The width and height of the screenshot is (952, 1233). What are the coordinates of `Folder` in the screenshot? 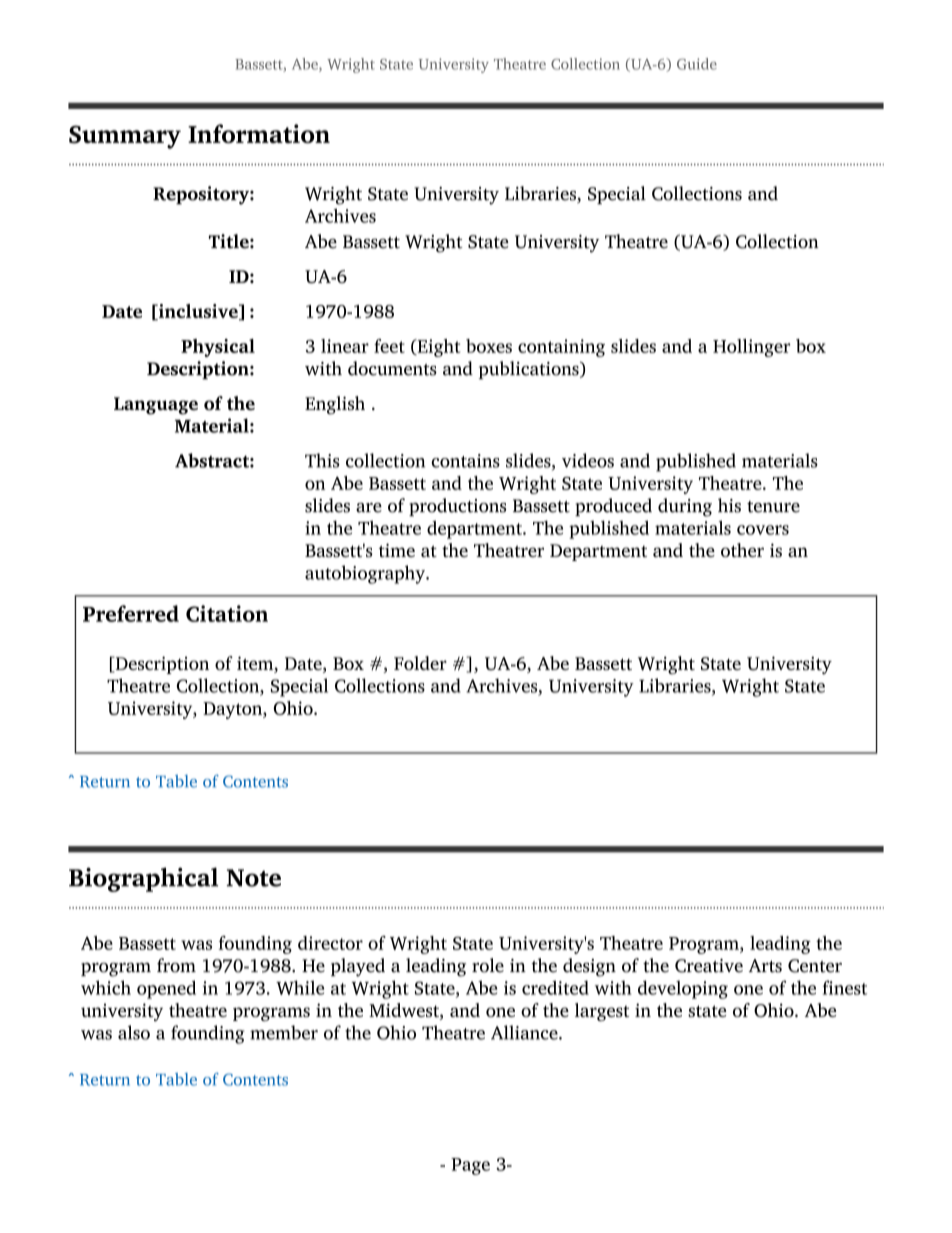 It's located at (420, 663).
